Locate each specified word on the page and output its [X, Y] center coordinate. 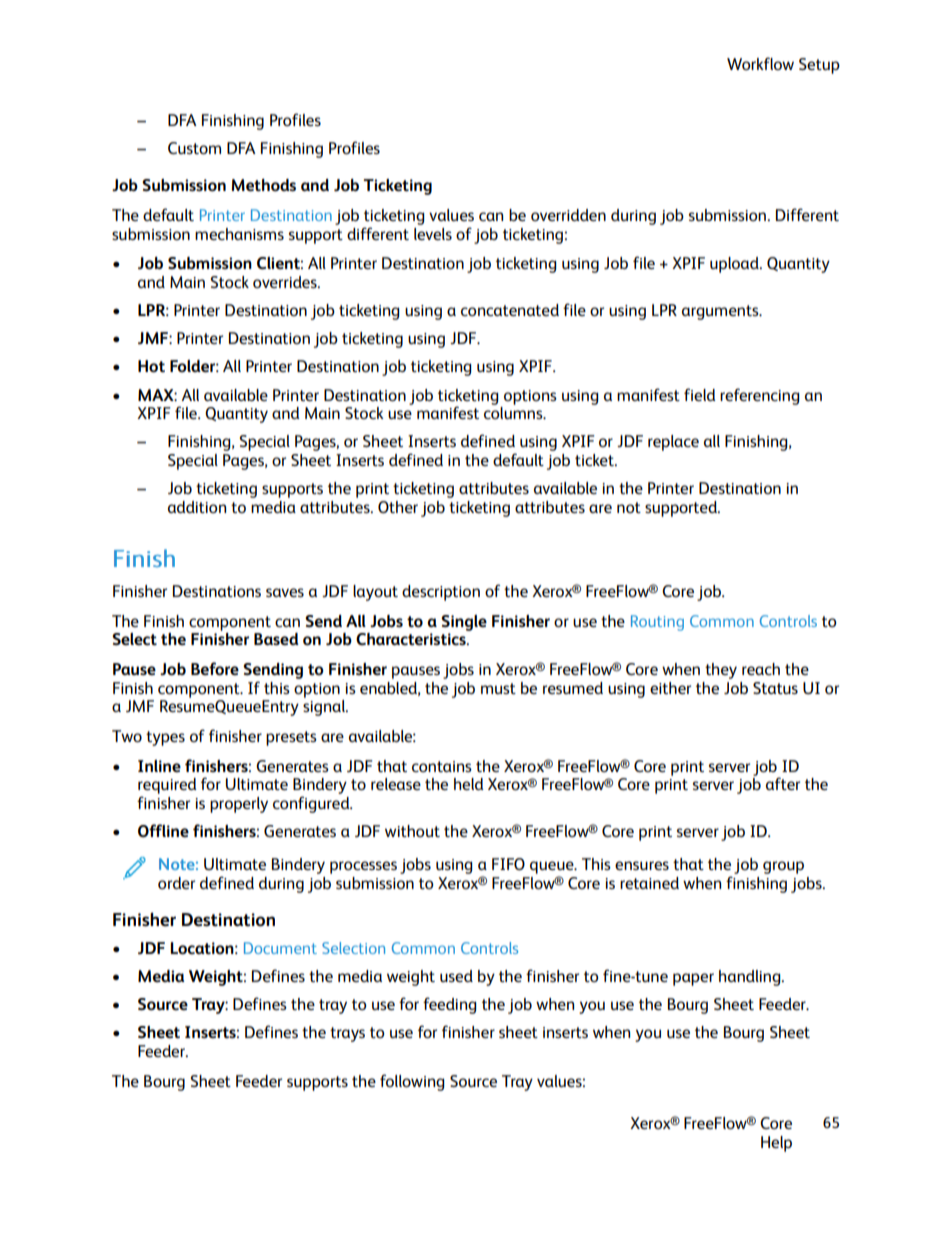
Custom [194, 148]
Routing [657, 623]
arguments [721, 312]
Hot [151, 366]
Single [464, 623]
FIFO [508, 864]
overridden [568, 215]
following [412, 1082]
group [783, 867]
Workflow [760, 63]
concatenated [510, 310]
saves [285, 592]
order [176, 883]
